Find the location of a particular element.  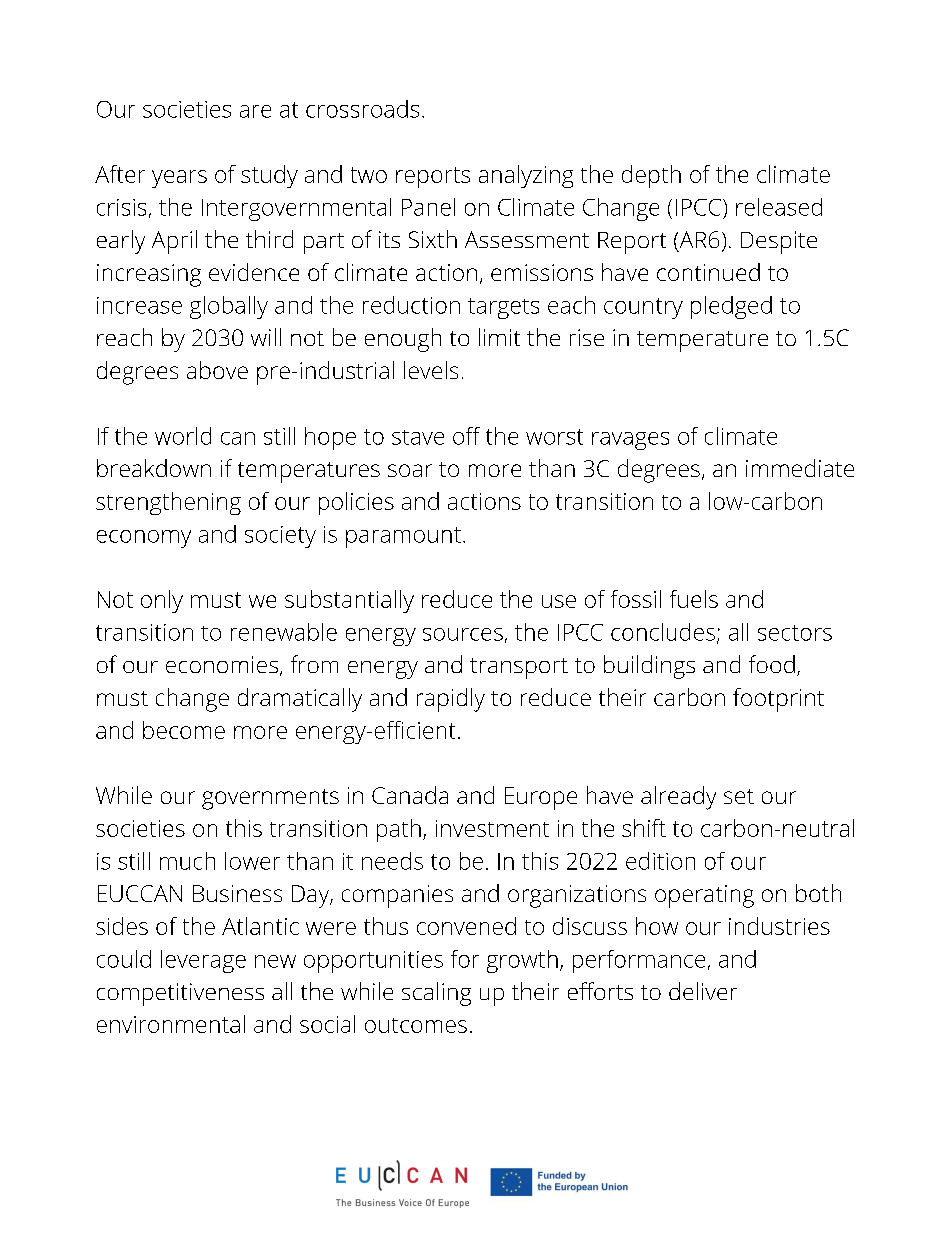

above is located at coordinates (217, 370).
